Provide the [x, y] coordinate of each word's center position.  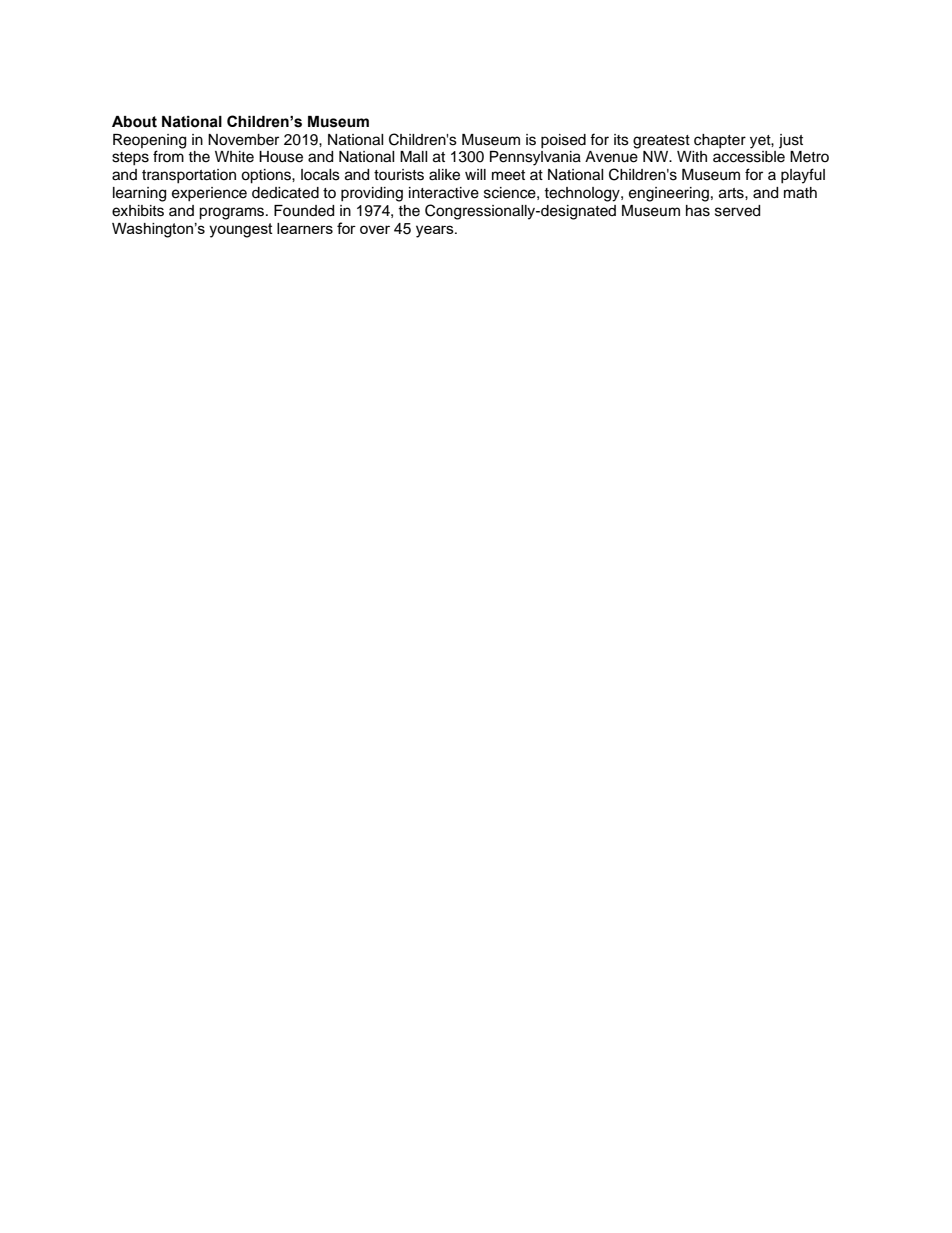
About [134, 122]
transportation [189, 176]
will [475, 174]
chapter [720, 141]
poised [563, 141]
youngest [241, 230]
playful [803, 176]
